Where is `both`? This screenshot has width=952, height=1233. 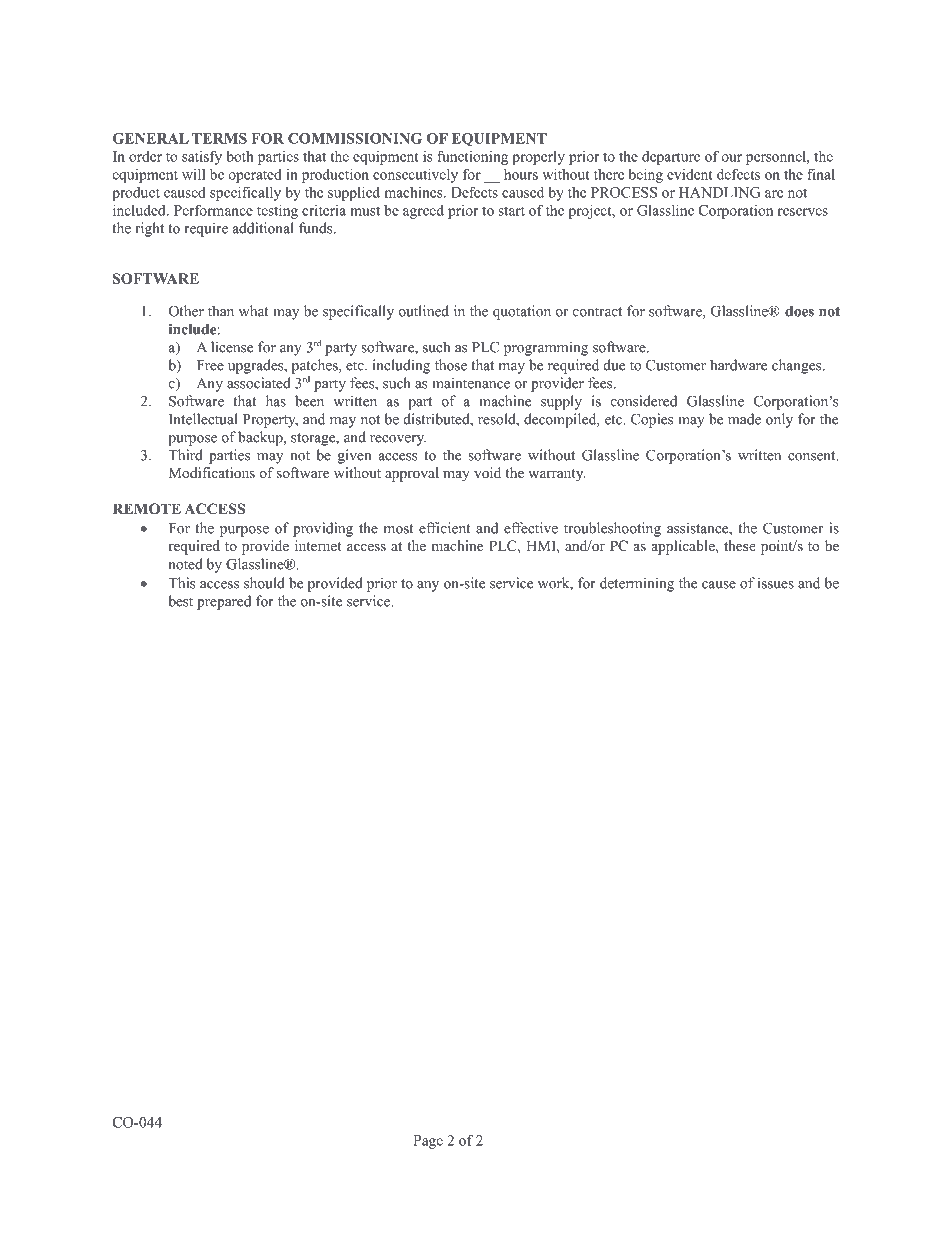
both is located at coordinates (240, 156).
